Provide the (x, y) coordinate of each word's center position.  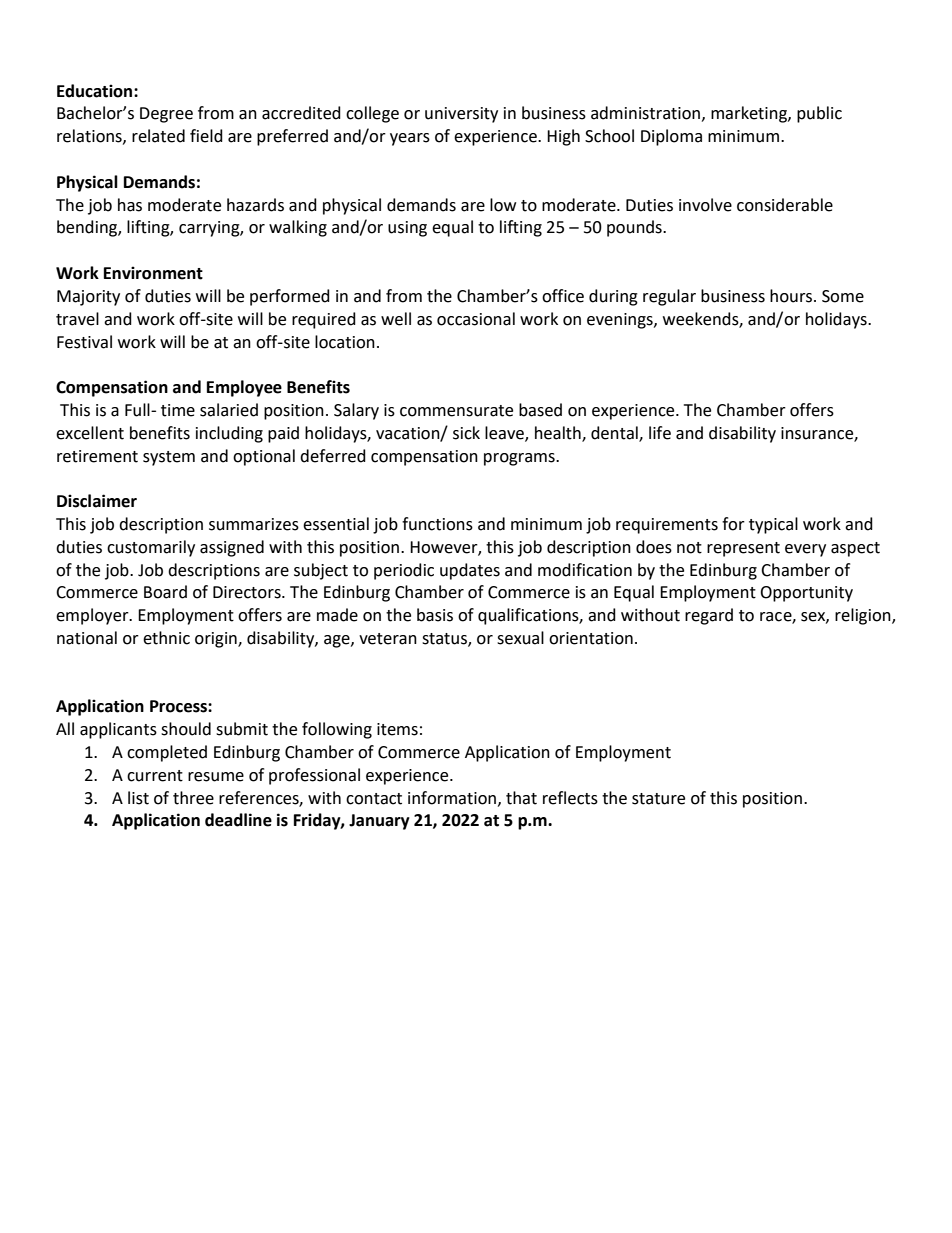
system (169, 458)
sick (466, 433)
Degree (166, 115)
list (138, 798)
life (660, 433)
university (461, 115)
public (819, 114)
